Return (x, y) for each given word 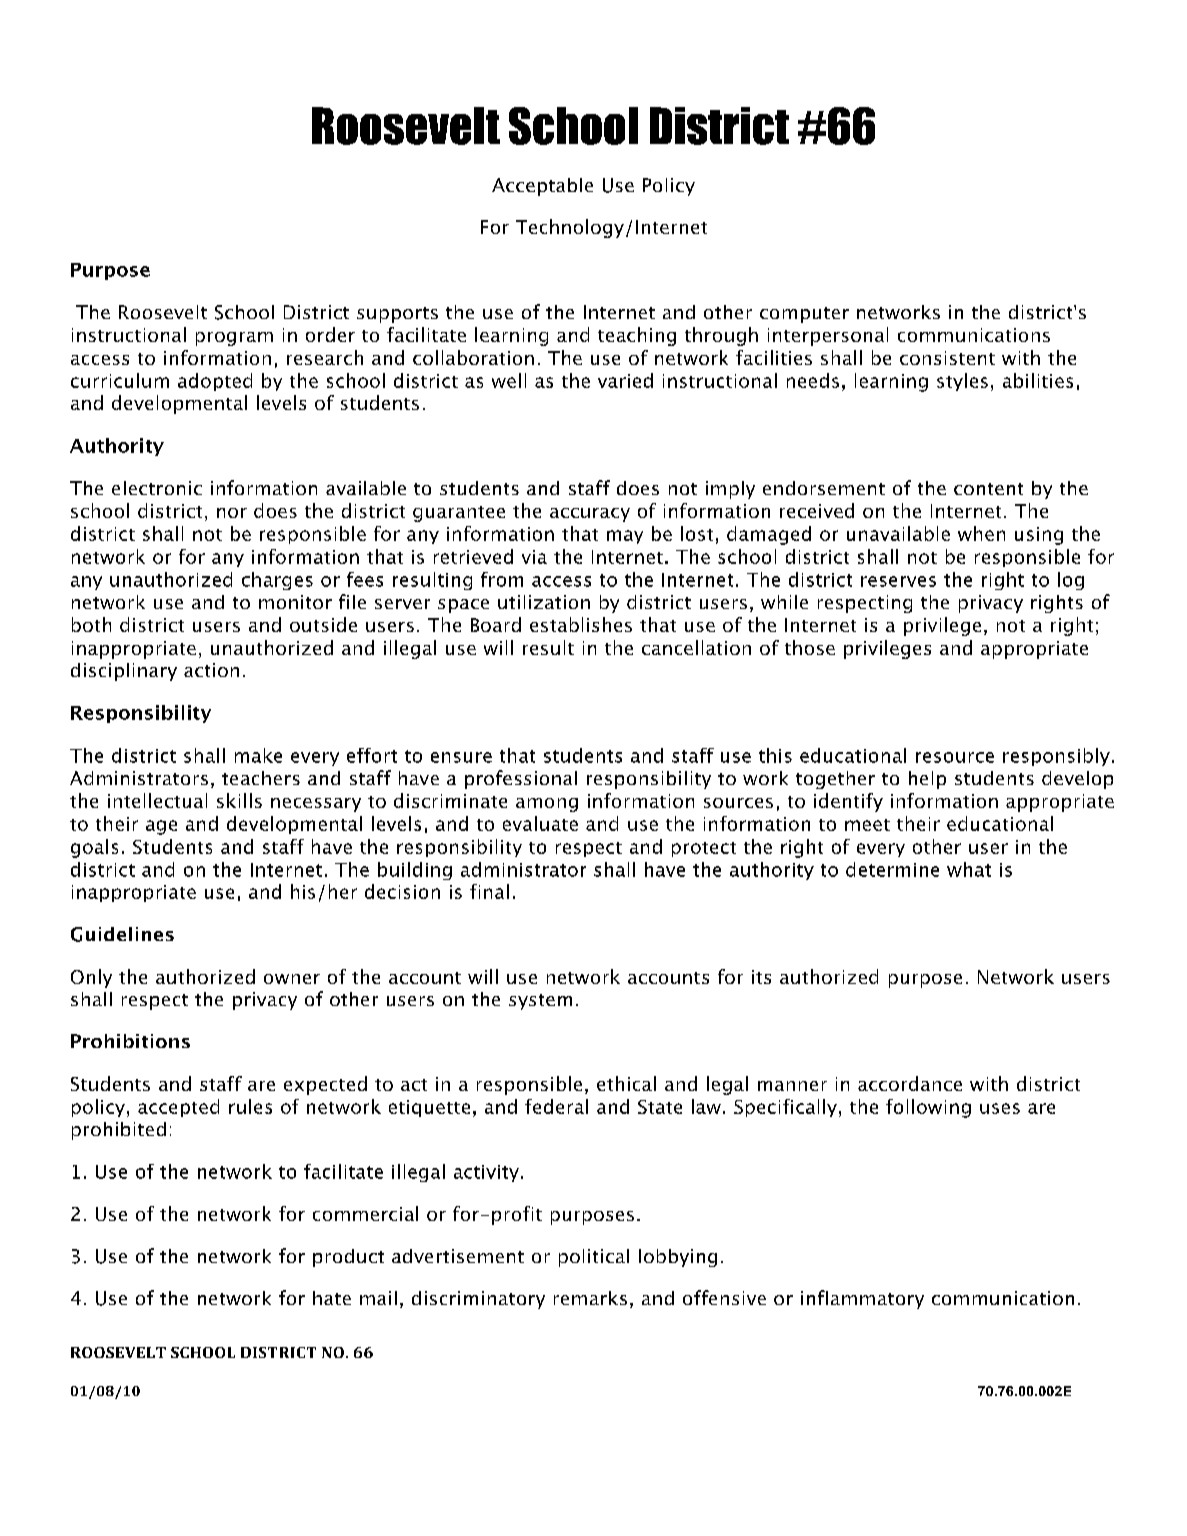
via (534, 557)
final (489, 891)
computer (804, 315)
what (969, 869)
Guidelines (122, 934)
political (594, 1258)
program (234, 339)
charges (277, 581)
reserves (898, 581)
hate (332, 1298)
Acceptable (542, 187)
